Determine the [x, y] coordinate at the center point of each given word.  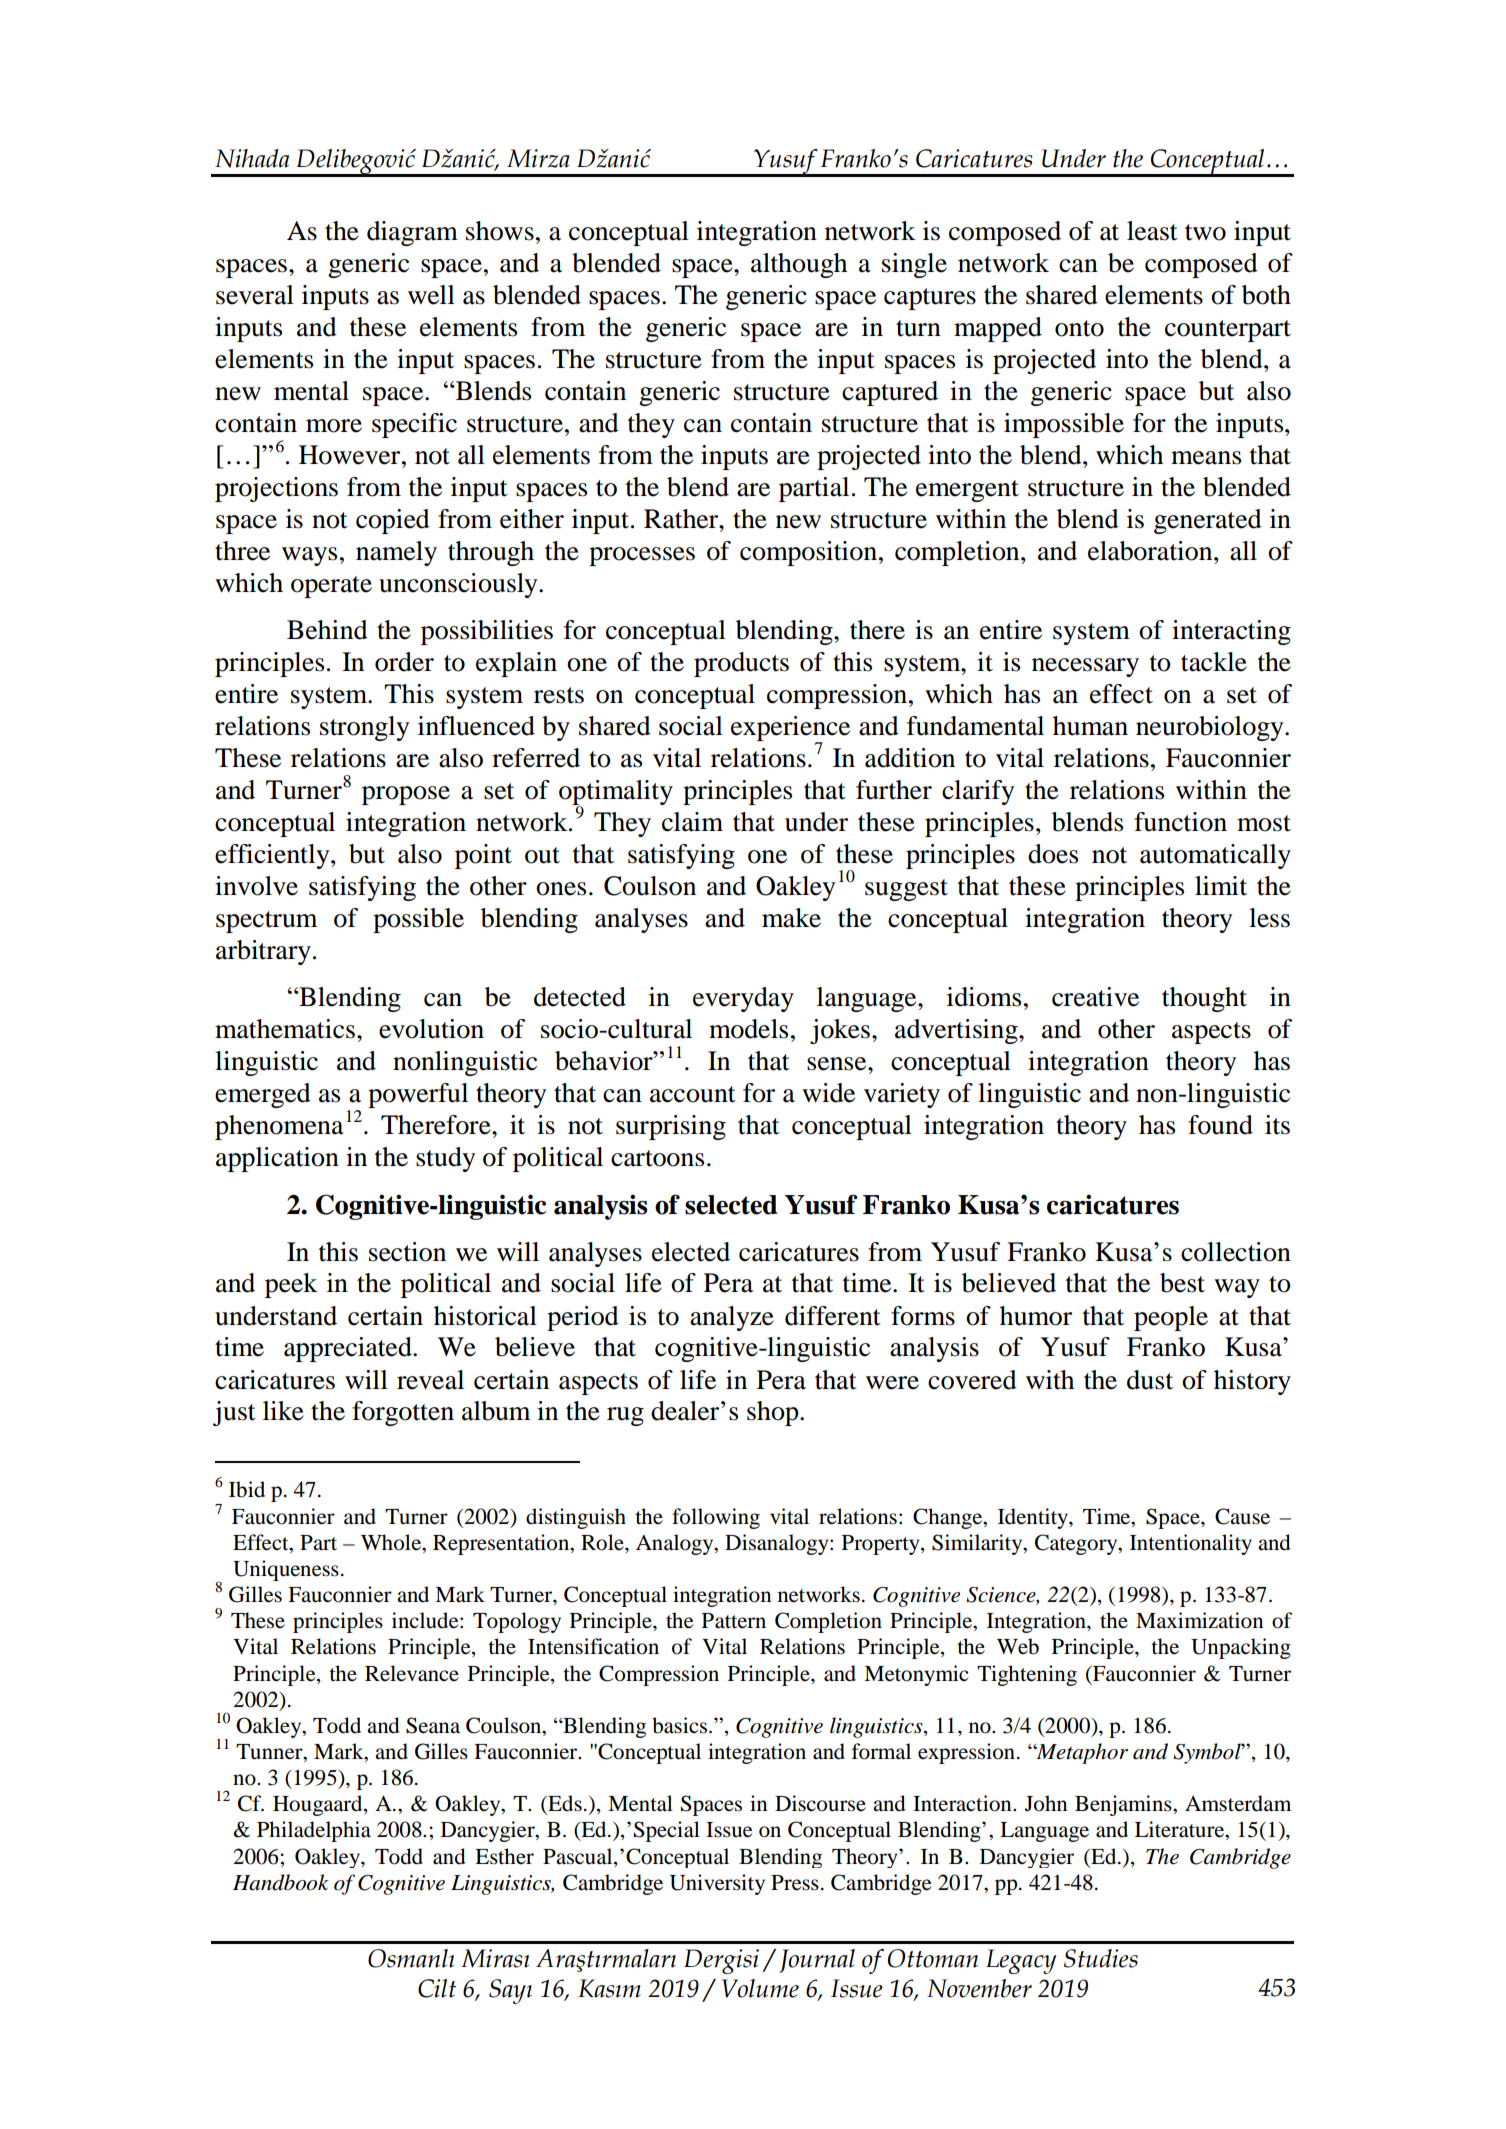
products [741, 664]
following [716, 1518]
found [1220, 1125]
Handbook [281, 1882]
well [431, 295]
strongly [364, 728]
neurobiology [1211, 728]
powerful [418, 1095]
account [693, 1094]
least [1152, 231]
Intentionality [1191, 1544]
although [799, 265]
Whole [392, 1542]
